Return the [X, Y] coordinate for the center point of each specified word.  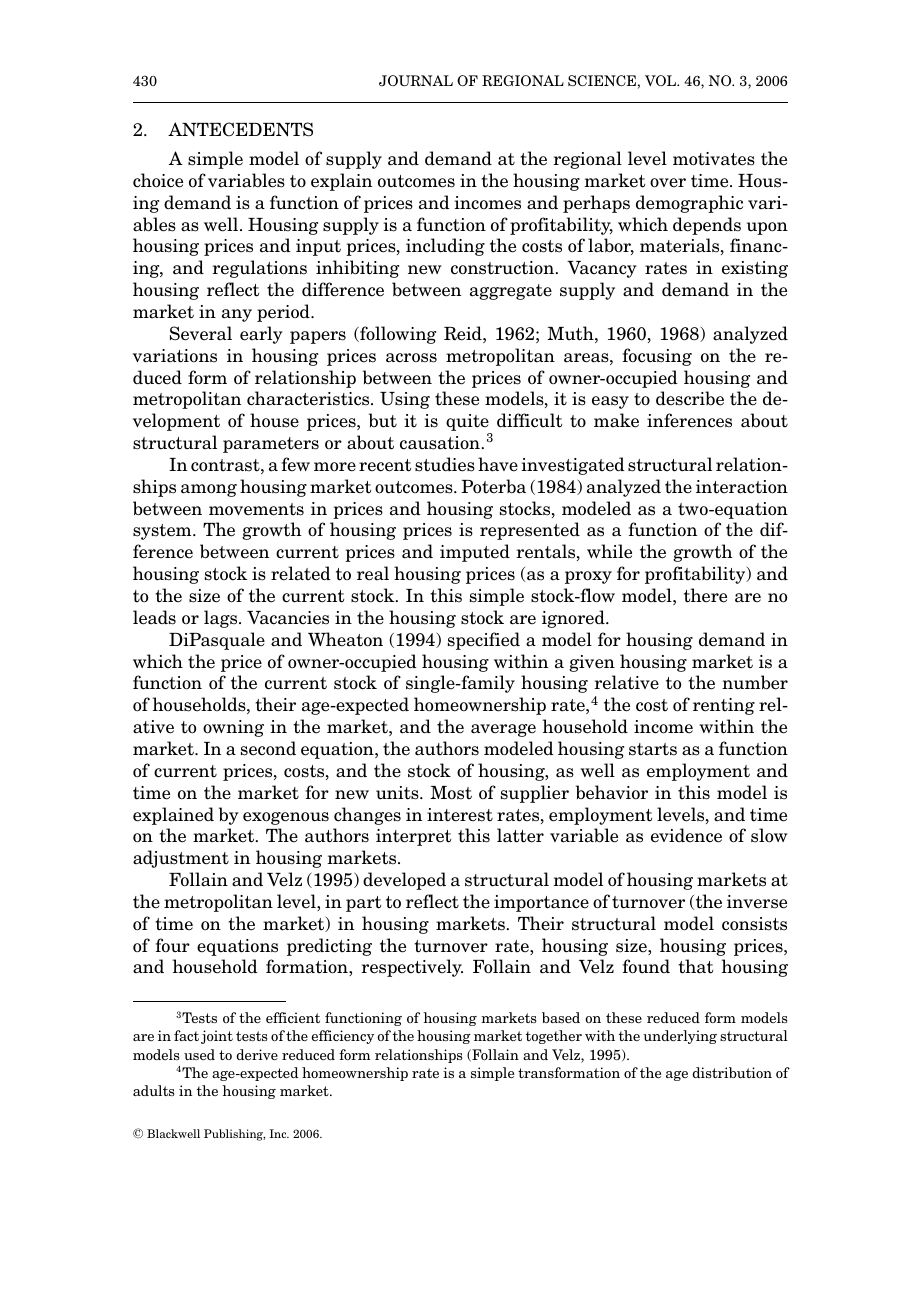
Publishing [234, 1135]
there [705, 595]
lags [222, 619]
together [554, 1037]
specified [484, 641]
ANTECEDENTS [240, 129]
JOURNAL [416, 80]
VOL [661, 80]
